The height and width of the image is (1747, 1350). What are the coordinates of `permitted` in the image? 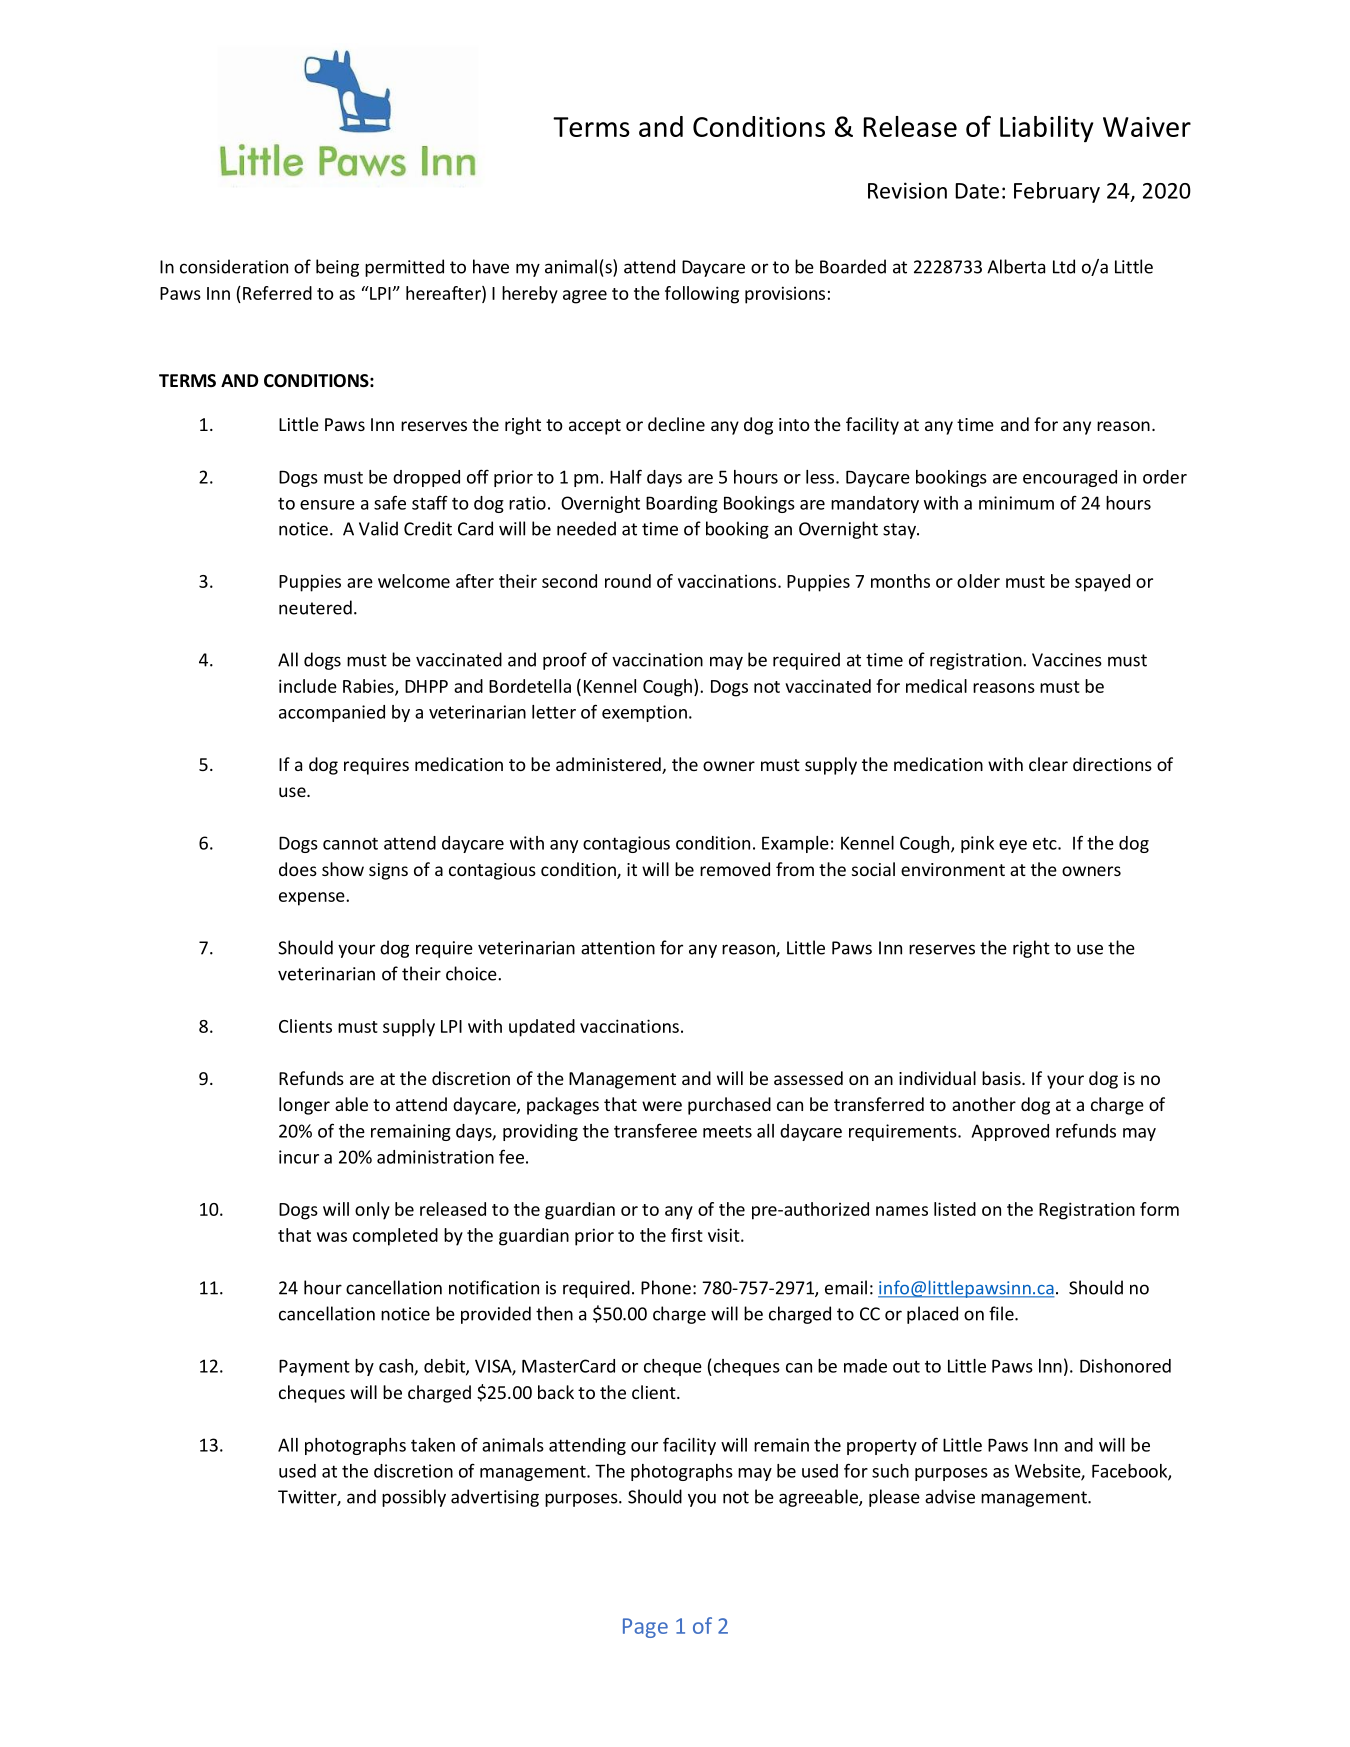 It's located at (404, 268).
